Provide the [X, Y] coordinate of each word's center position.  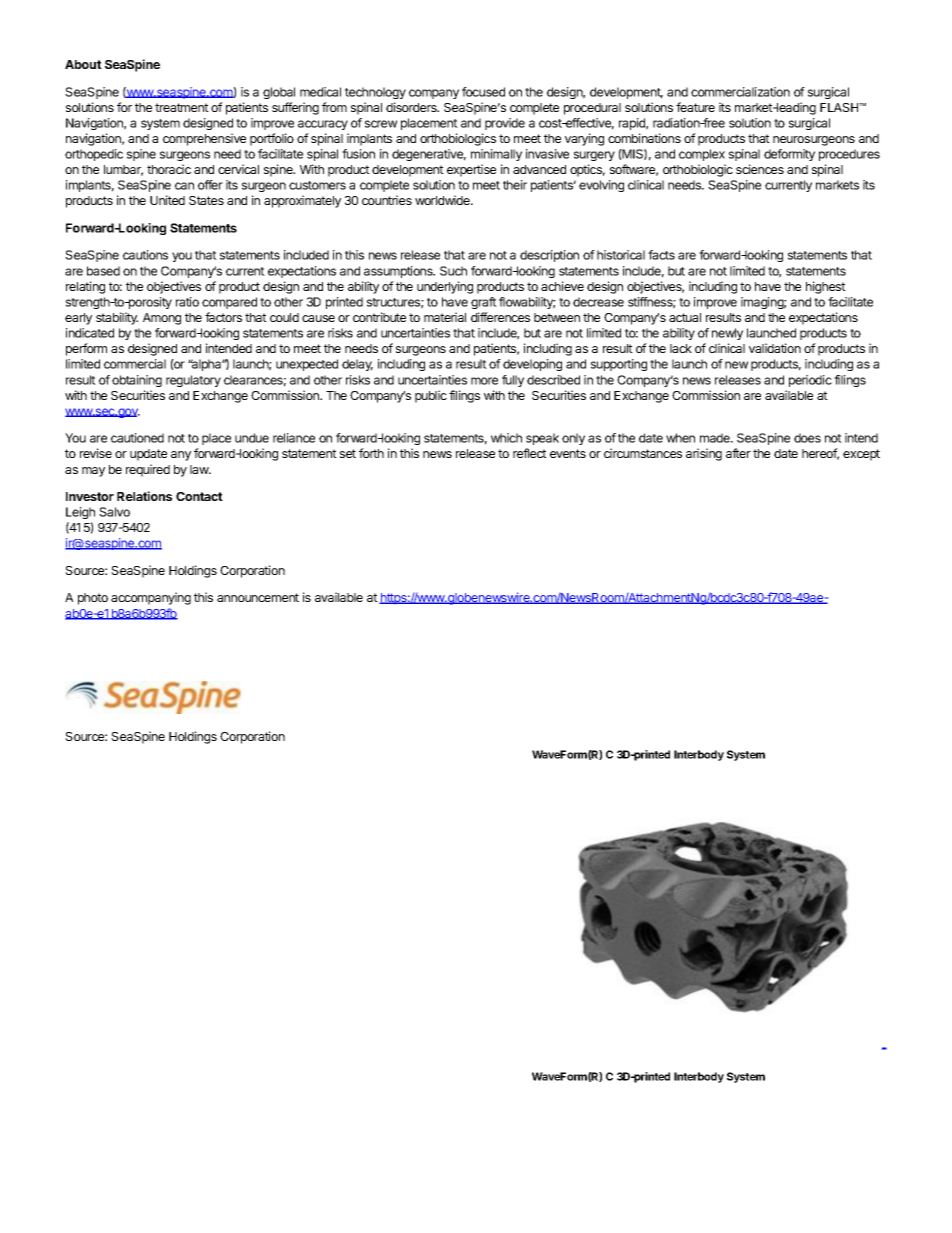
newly [727, 334]
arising [704, 454]
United [167, 200]
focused [483, 92]
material [445, 317]
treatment [182, 107]
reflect [530, 453]
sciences [760, 169]
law [200, 469]
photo [93, 599]
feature [695, 107]
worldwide [443, 200]
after [738, 453]
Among [162, 319]
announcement [258, 597]
